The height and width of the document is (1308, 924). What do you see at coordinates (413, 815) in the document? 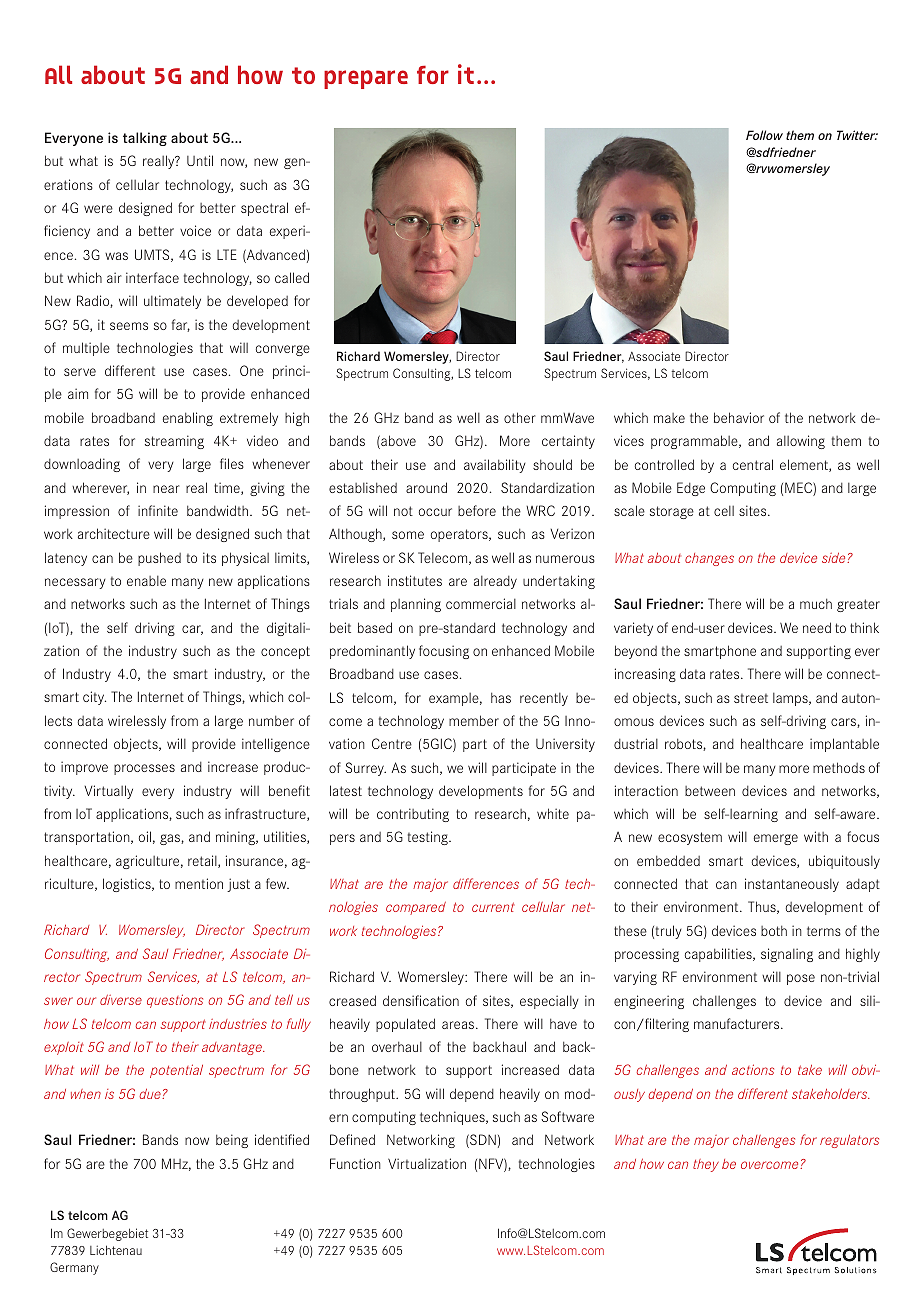
I see `contributing` at bounding box center [413, 815].
